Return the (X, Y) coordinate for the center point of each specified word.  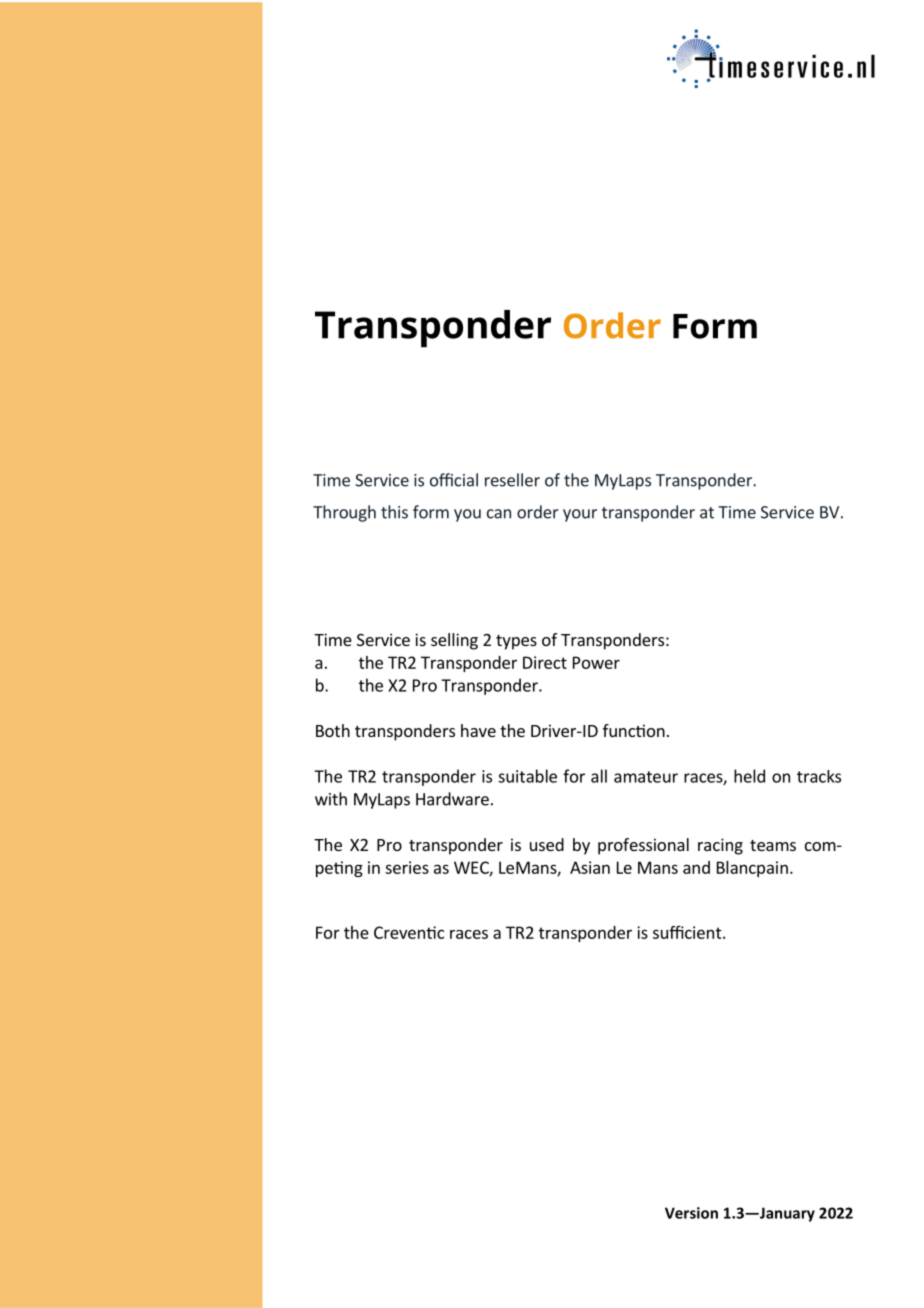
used (547, 844)
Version (691, 1213)
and (696, 867)
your (580, 515)
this (394, 512)
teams (773, 845)
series (407, 867)
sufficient (688, 932)
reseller (512, 480)
